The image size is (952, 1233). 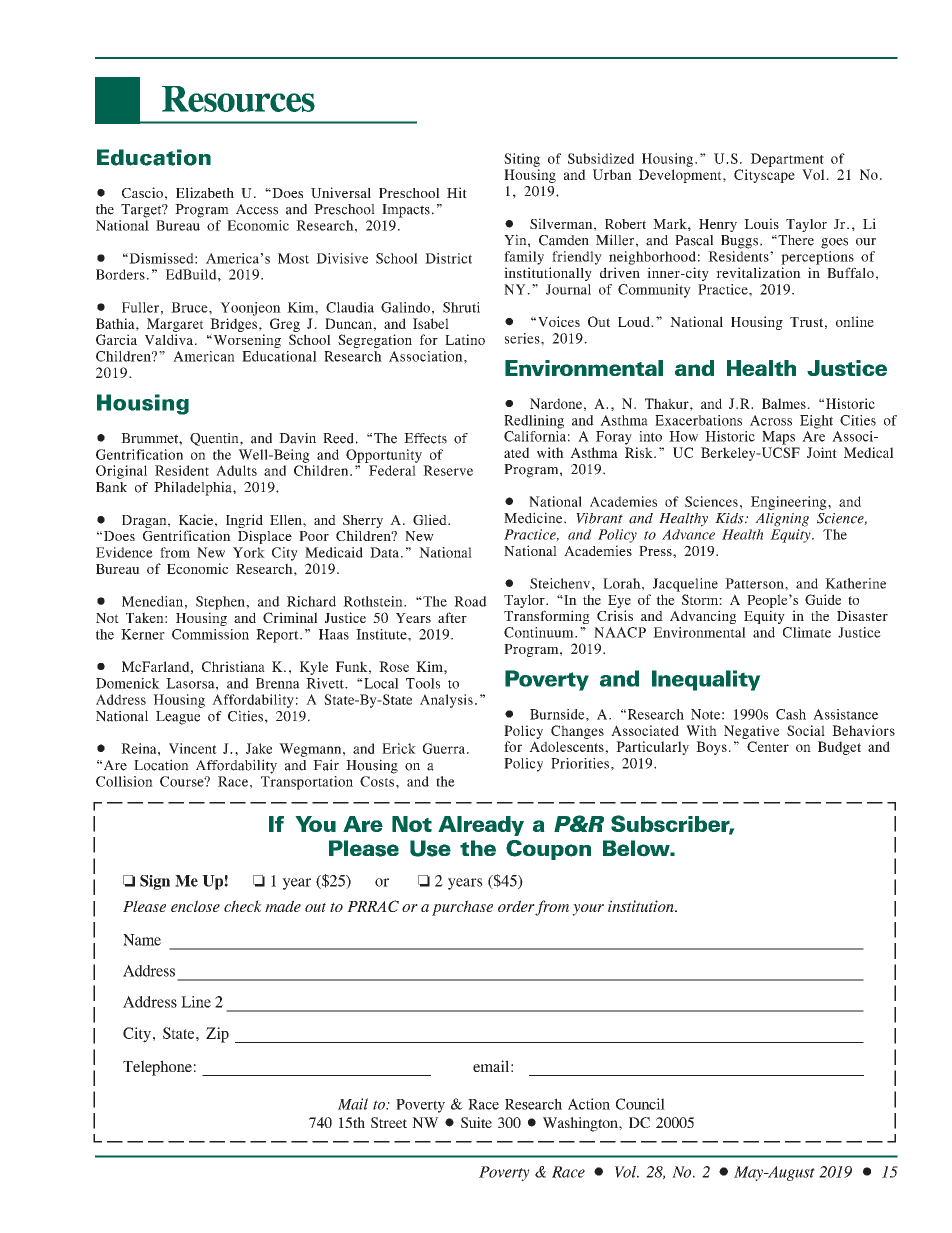 What do you see at coordinates (481, 826) in the screenshot?
I see `Already` at bounding box center [481, 826].
